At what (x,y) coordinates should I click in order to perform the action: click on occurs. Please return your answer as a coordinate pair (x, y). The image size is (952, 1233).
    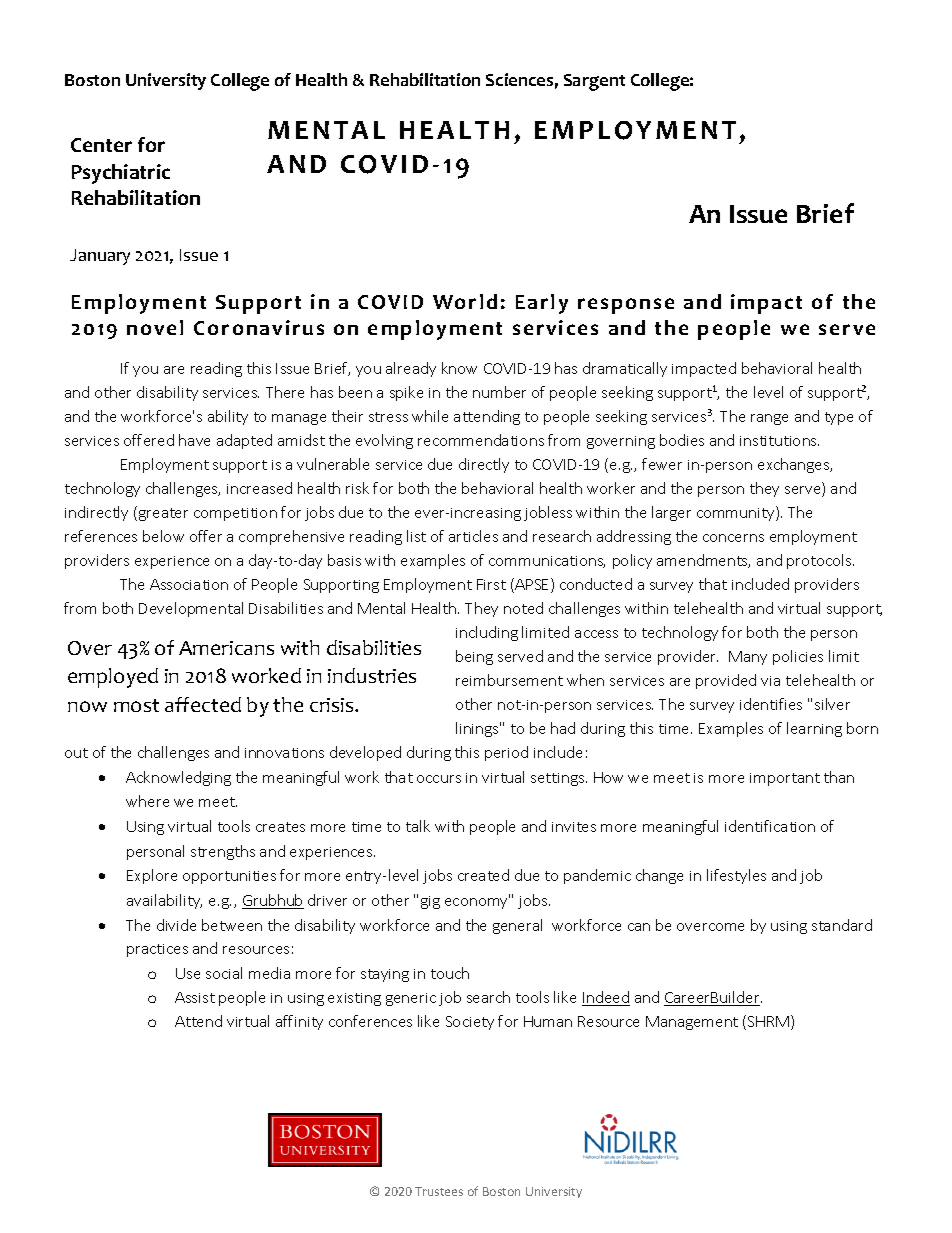
    Looking at the image, I should click on (439, 779).
